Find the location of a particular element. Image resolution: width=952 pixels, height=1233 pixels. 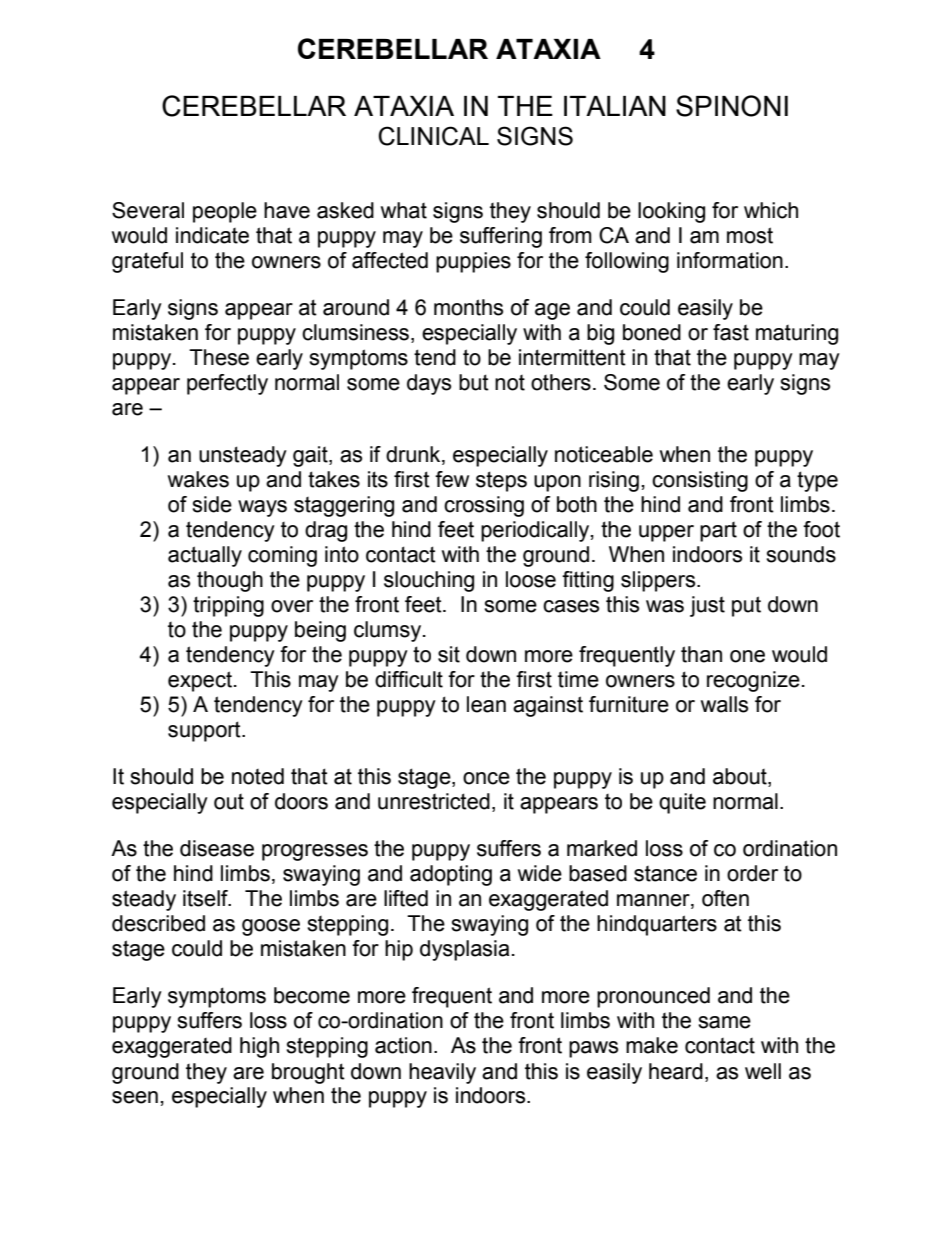

people is located at coordinates (225, 212).
